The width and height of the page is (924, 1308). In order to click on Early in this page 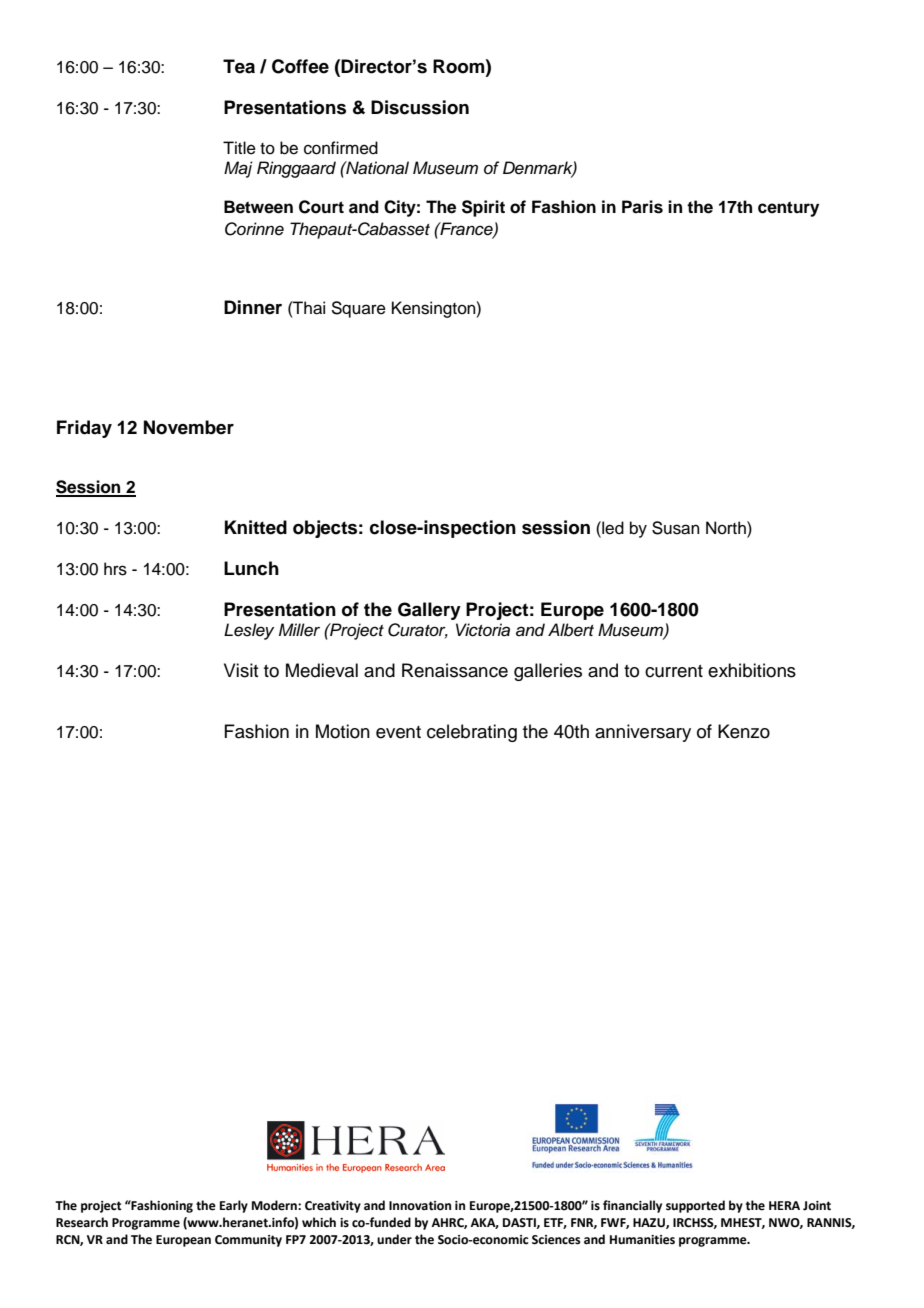, I will do `click(234, 1206)`.
